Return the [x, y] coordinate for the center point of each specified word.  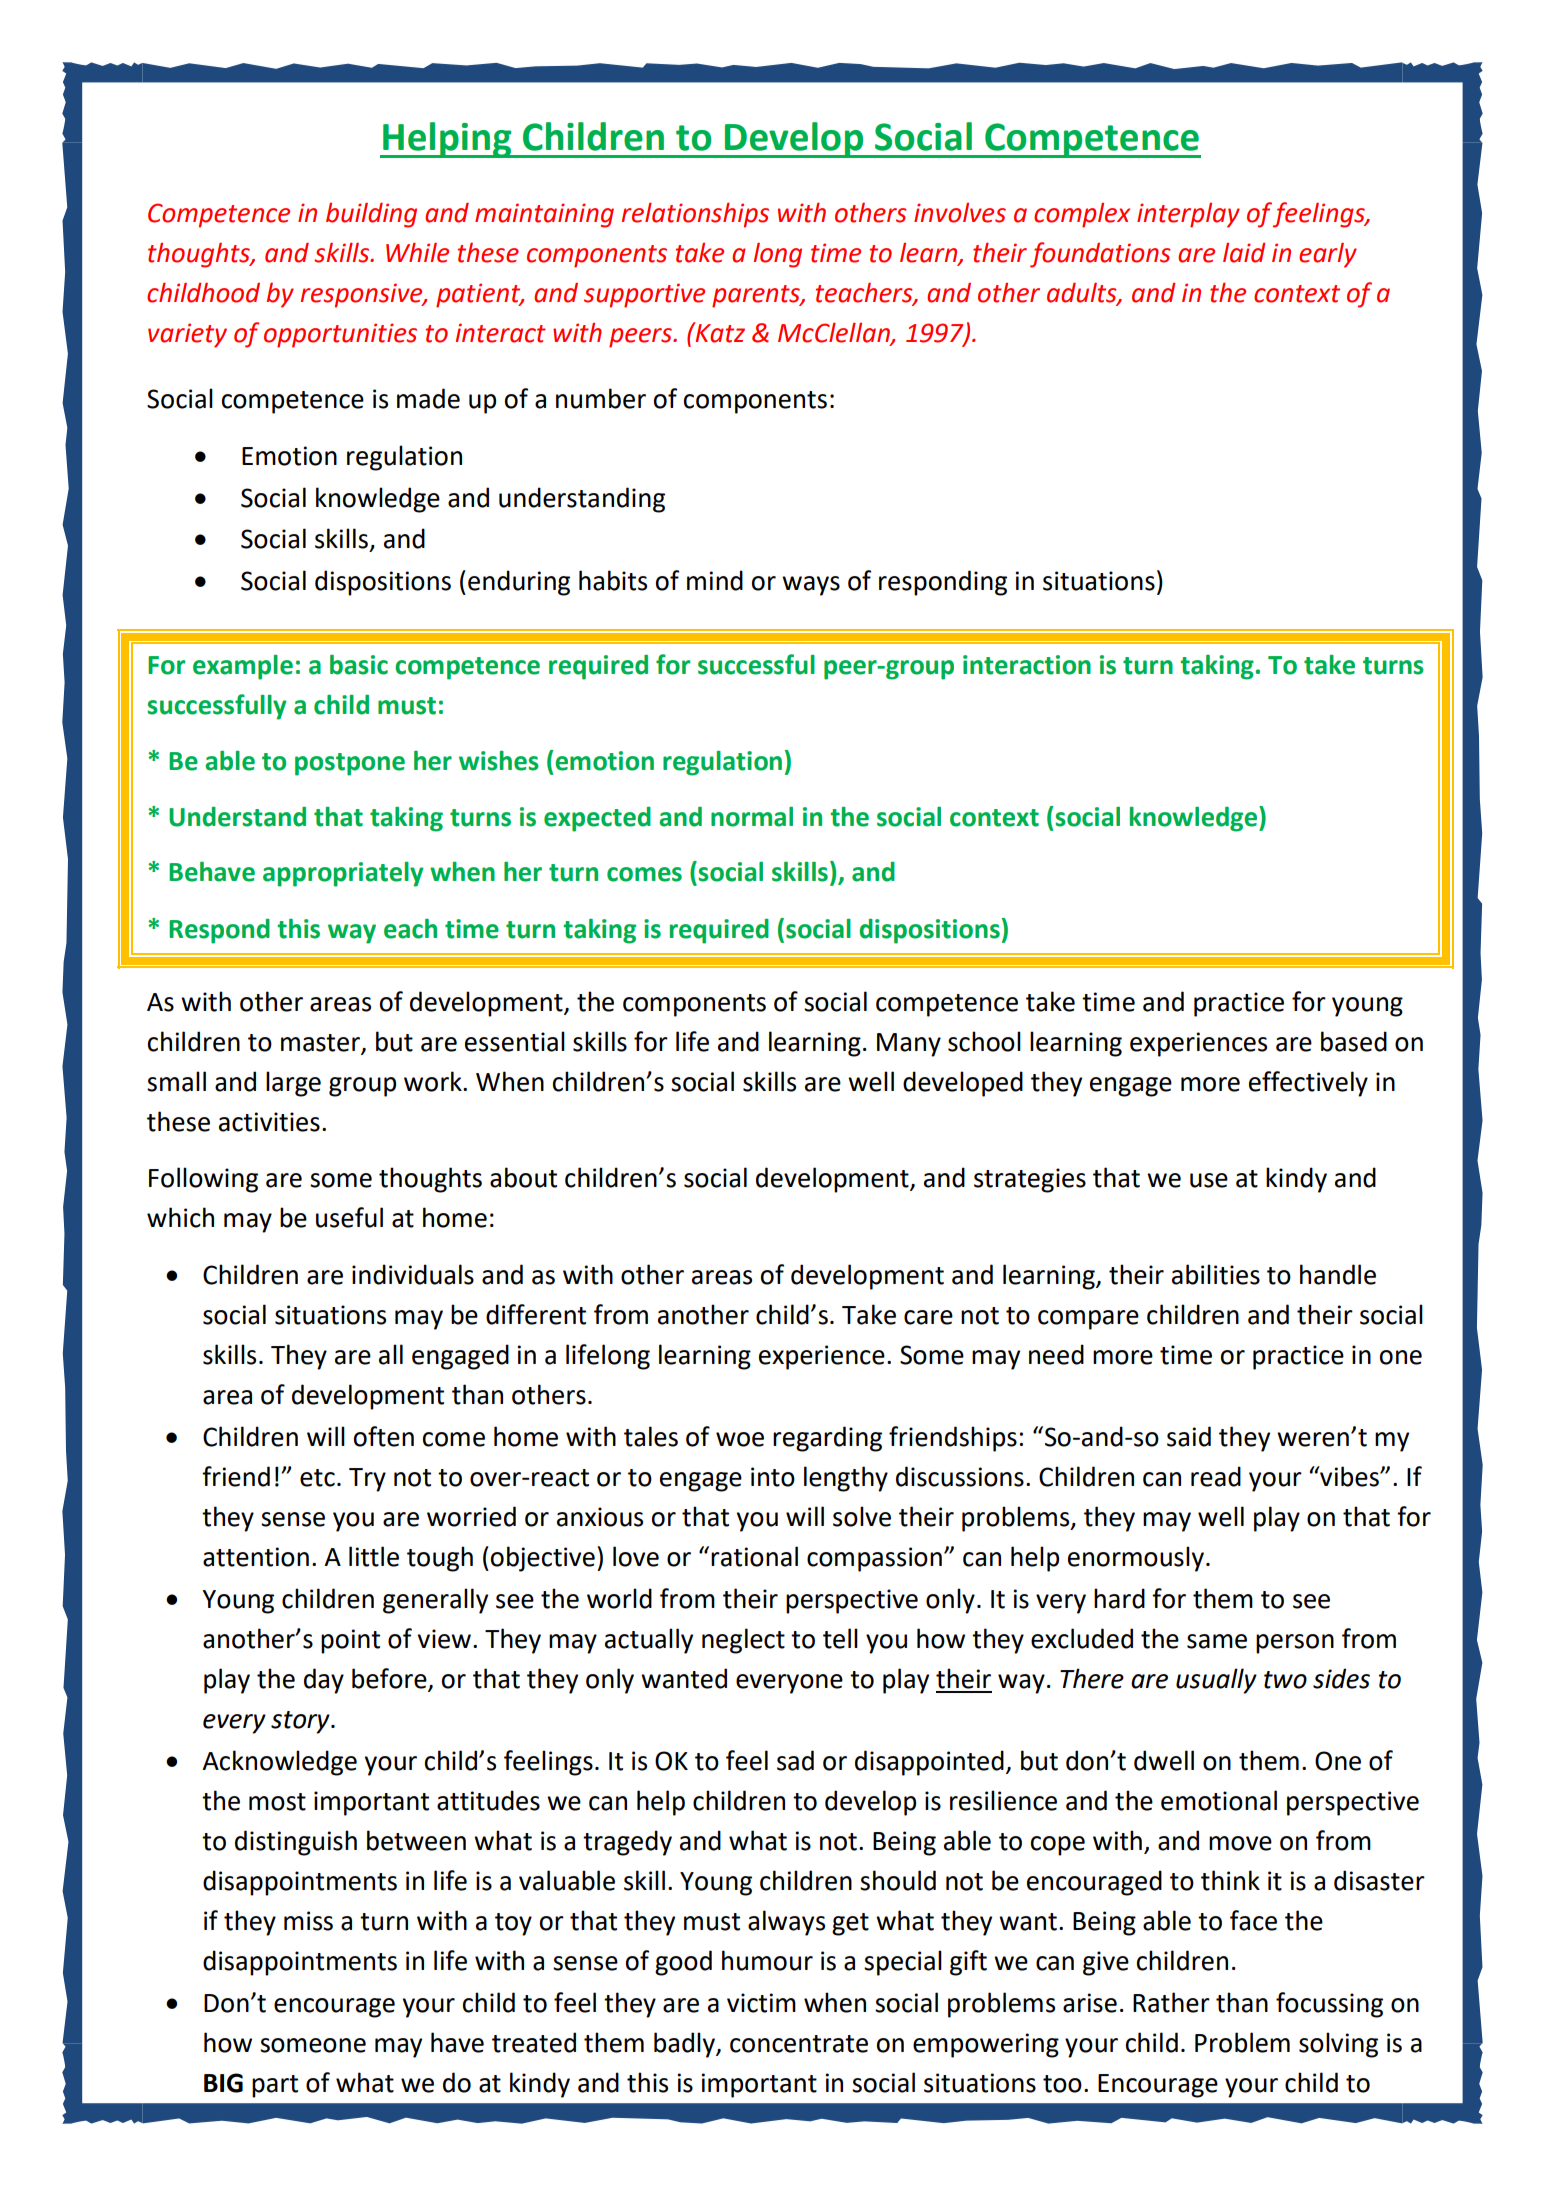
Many [909, 1045]
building [371, 215]
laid [1244, 253]
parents [757, 296]
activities [269, 1122]
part [275, 2086]
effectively [1308, 1084]
